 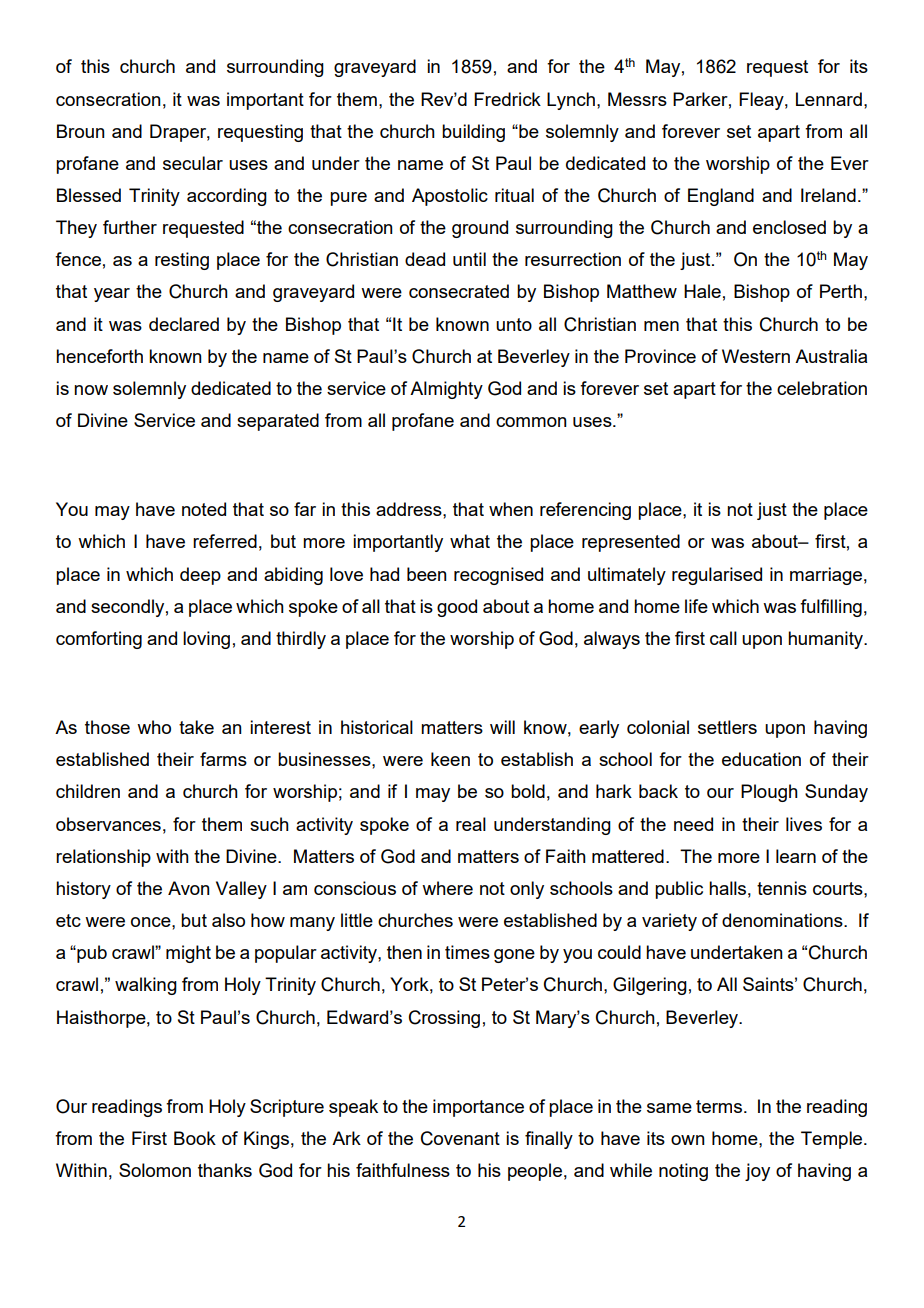 I want to click on common, so click(x=531, y=422).
